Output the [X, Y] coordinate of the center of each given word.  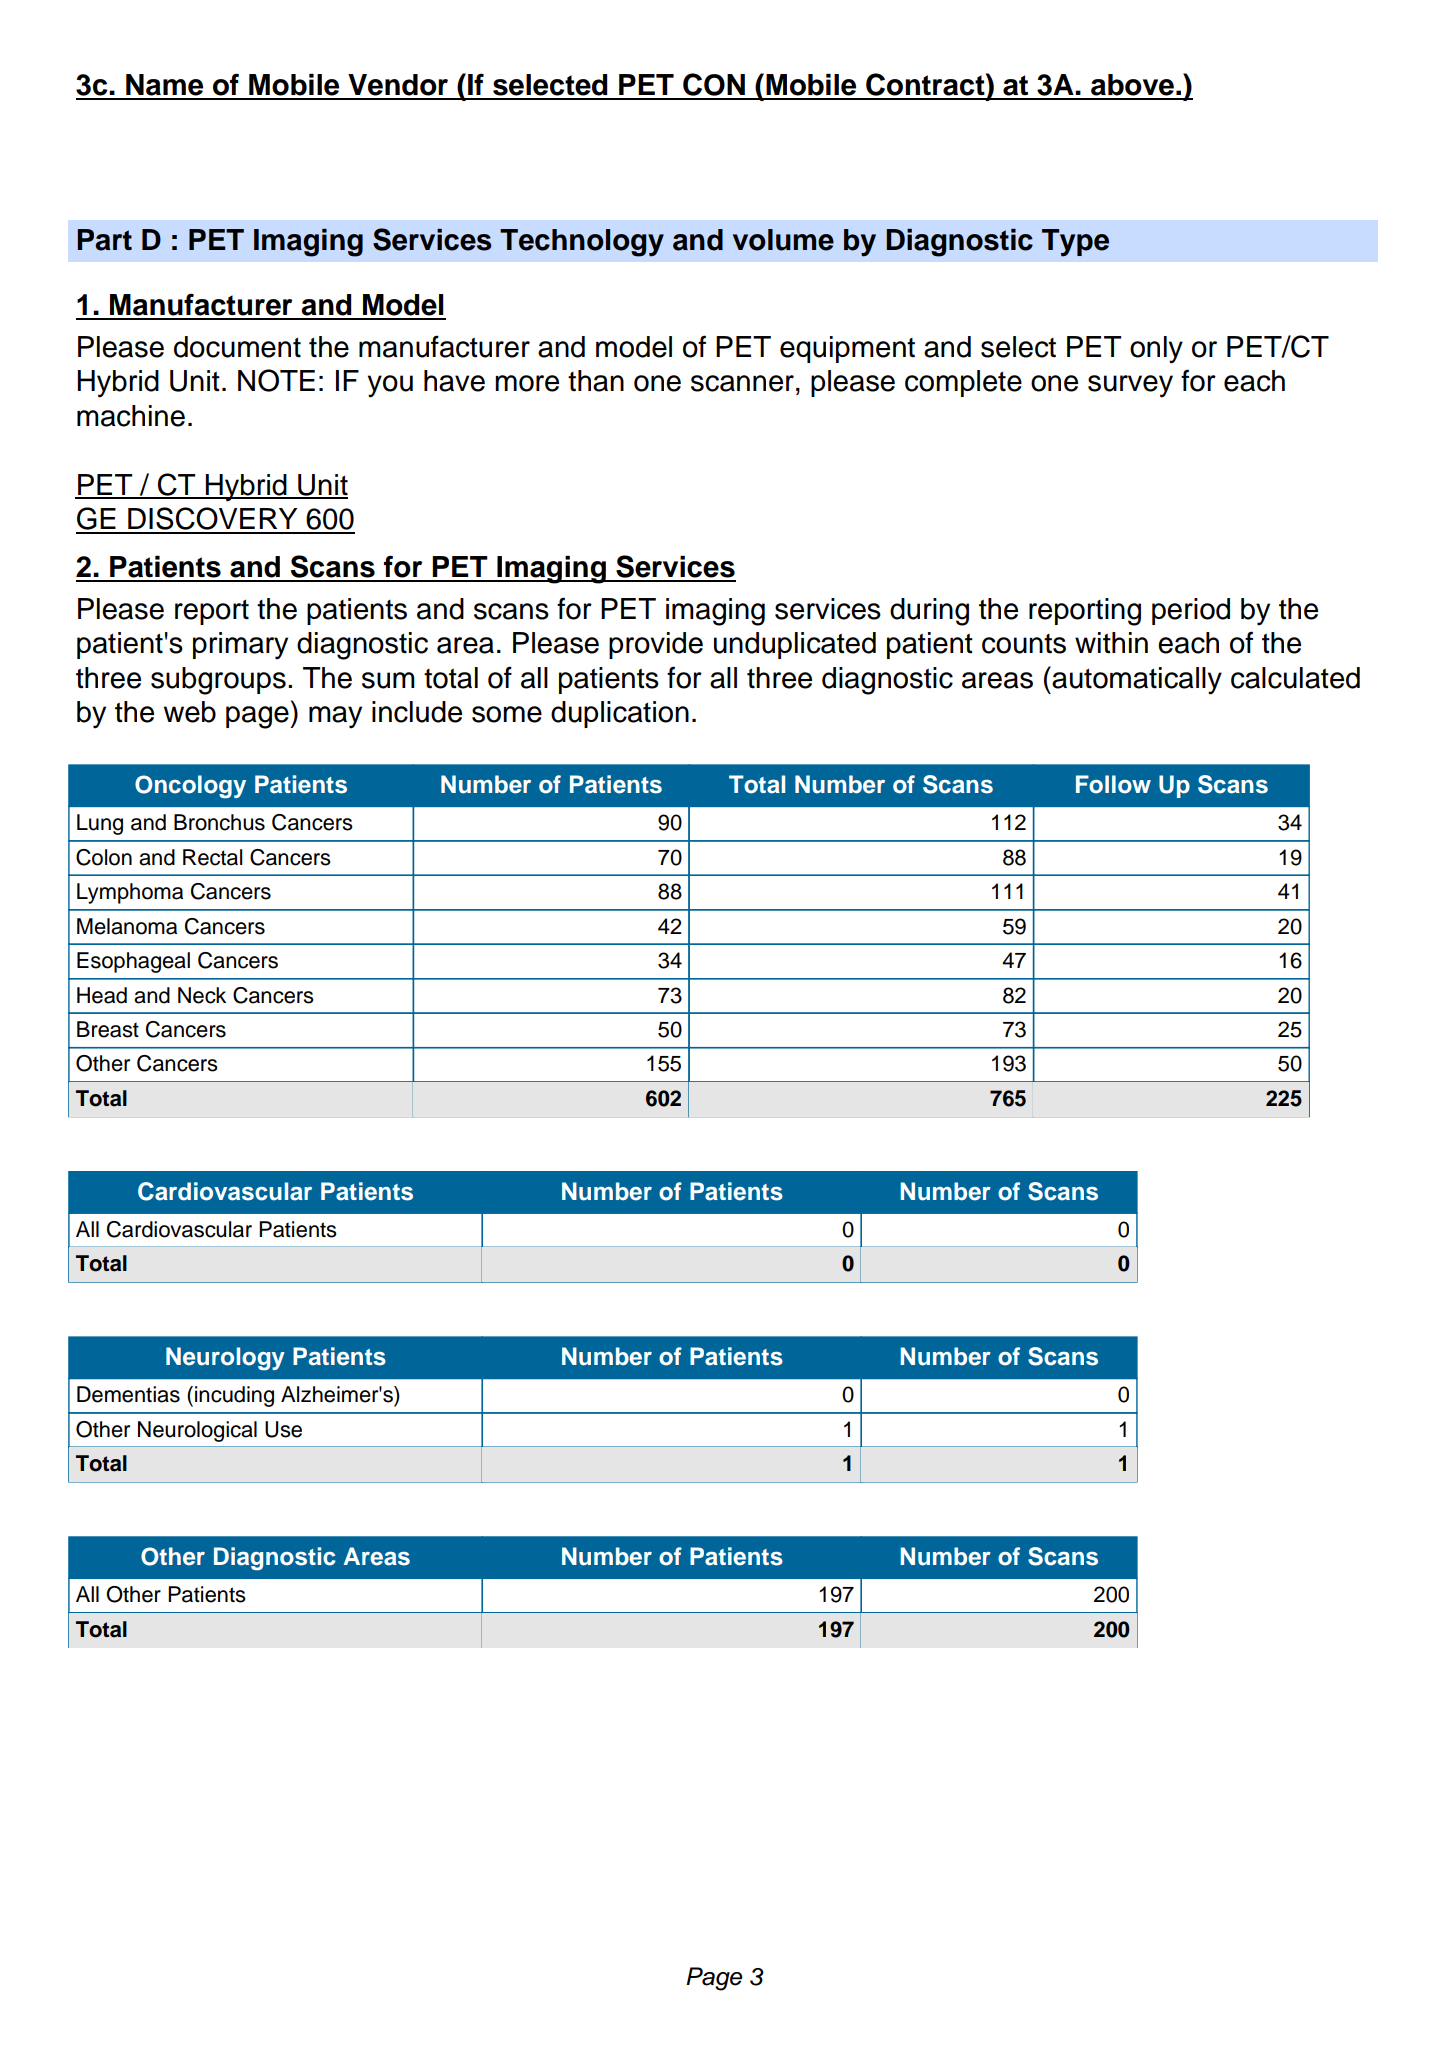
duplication [620, 714]
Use [283, 1429]
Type [1075, 243]
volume [783, 240]
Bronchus [219, 822]
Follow [1113, 784]
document [237, 347]
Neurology [225, 1359]
